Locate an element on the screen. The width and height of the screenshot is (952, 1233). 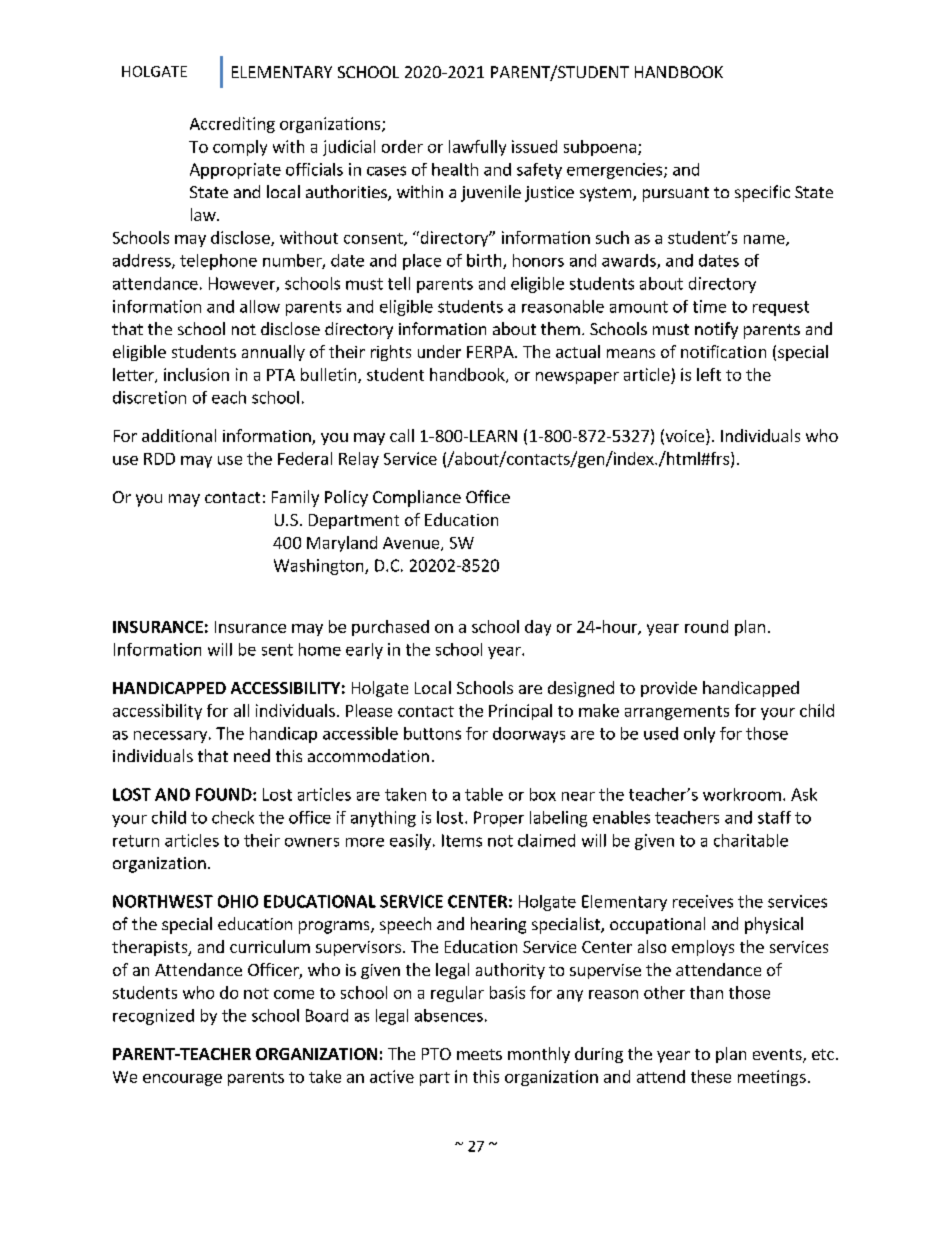
health is located at coordinates (455, 169).
